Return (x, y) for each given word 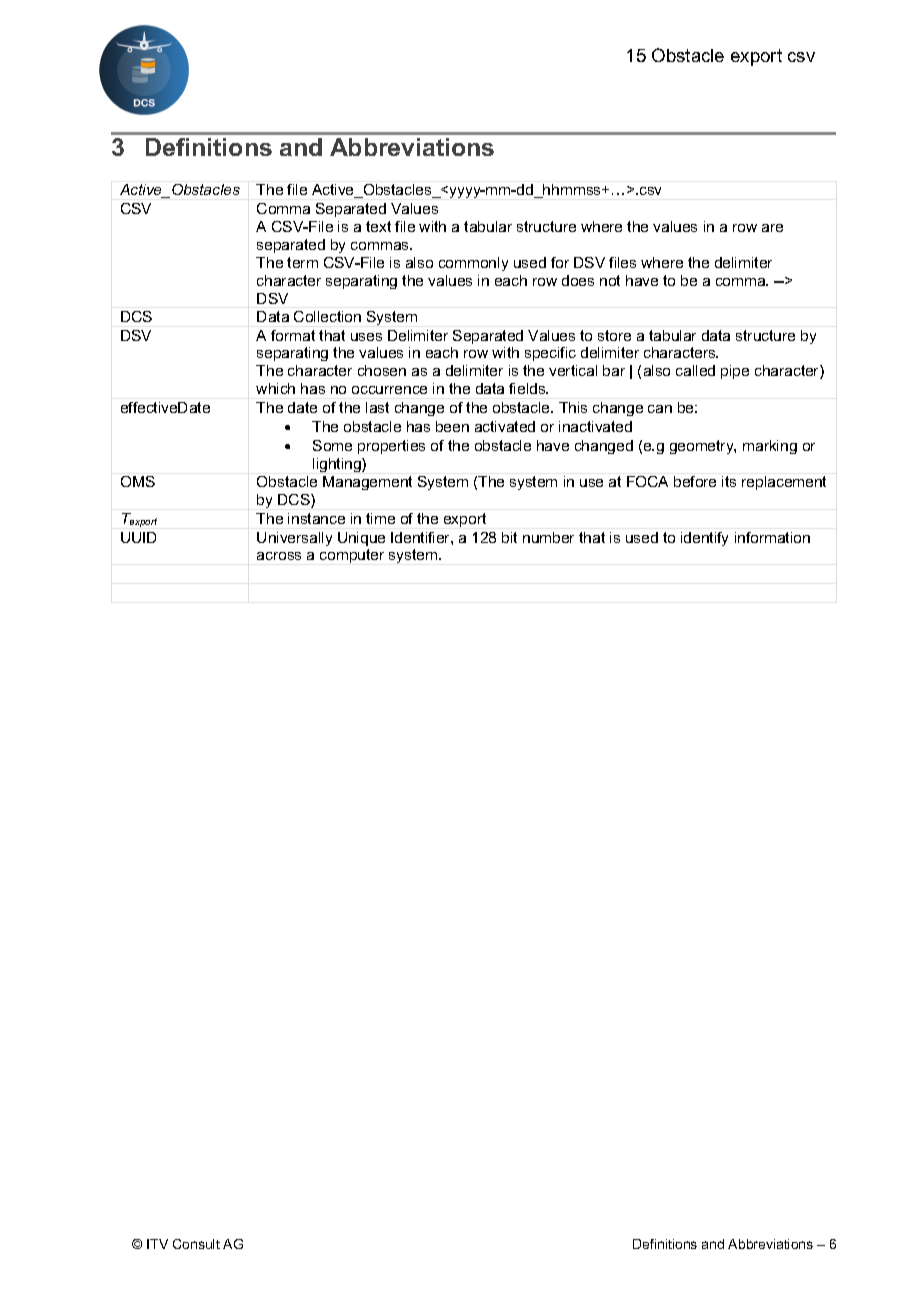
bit (509, 537)
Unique (361, 539)
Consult (196, 1244)
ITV (157, 1244)
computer (352, 556)
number (548, 537)
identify (704, 539)
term (302, 262)
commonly (473, 264)
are (772, 228)
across (279, 556)
